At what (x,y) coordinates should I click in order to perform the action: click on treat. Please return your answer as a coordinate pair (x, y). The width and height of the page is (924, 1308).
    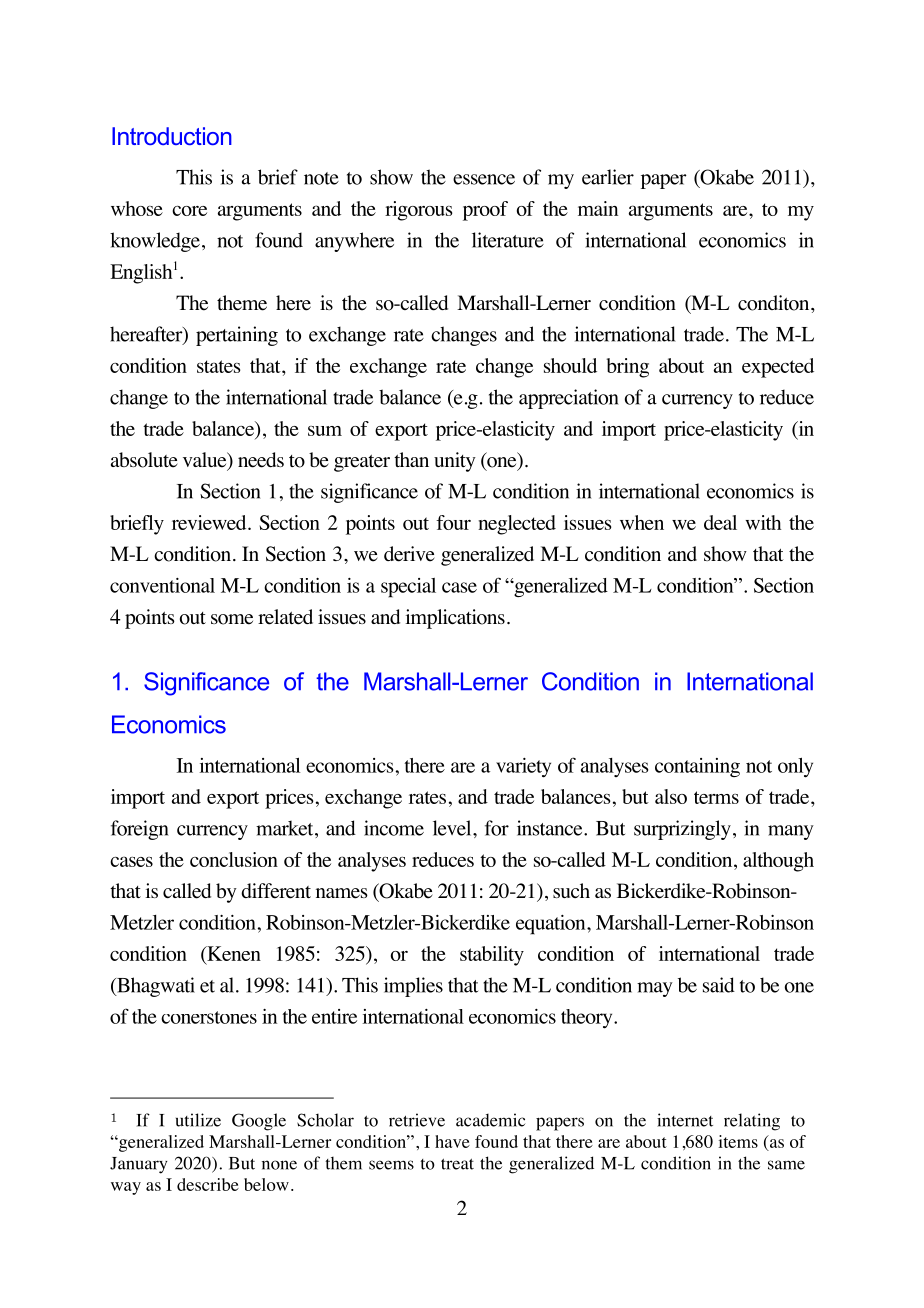
    Looking at the image, I should click on (457, 1164).
